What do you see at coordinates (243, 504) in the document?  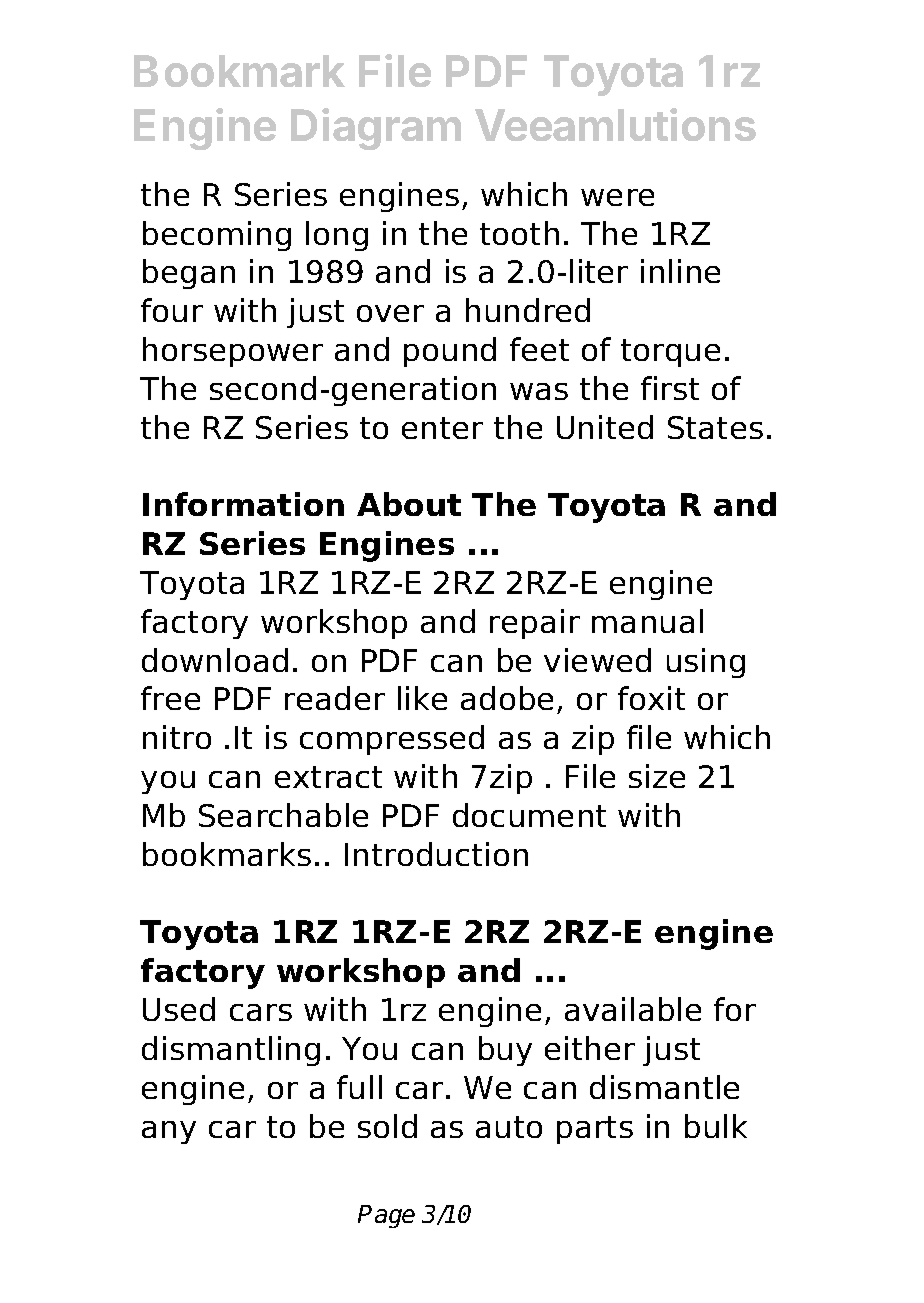 I see `Information` at bounding box center [243, 504].
